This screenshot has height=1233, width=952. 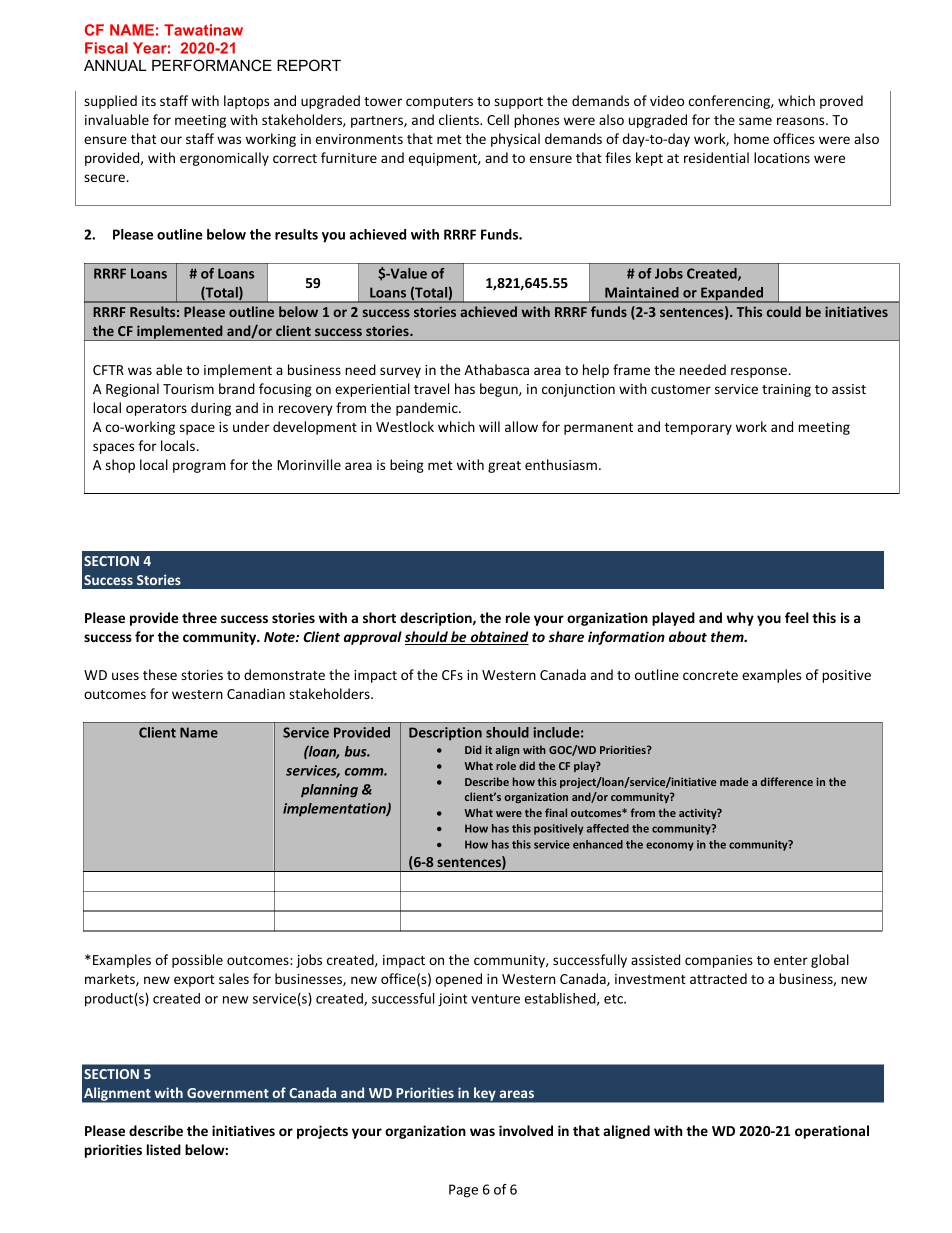 I want to click on computers, so click(x=439, y=103).
